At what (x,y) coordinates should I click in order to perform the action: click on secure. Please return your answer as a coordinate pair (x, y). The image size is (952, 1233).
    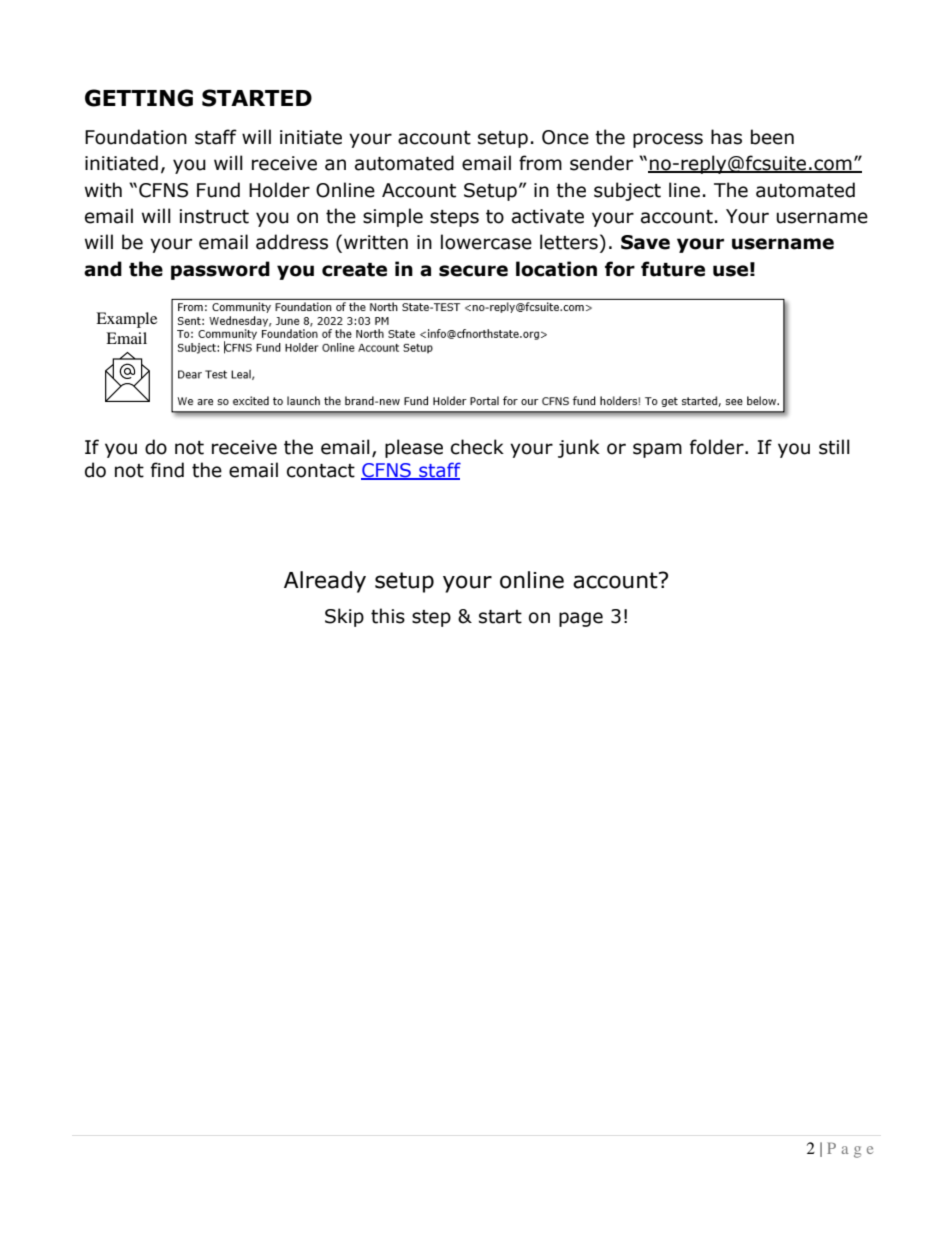
    Looking at the image, I should click on (473, 271).
